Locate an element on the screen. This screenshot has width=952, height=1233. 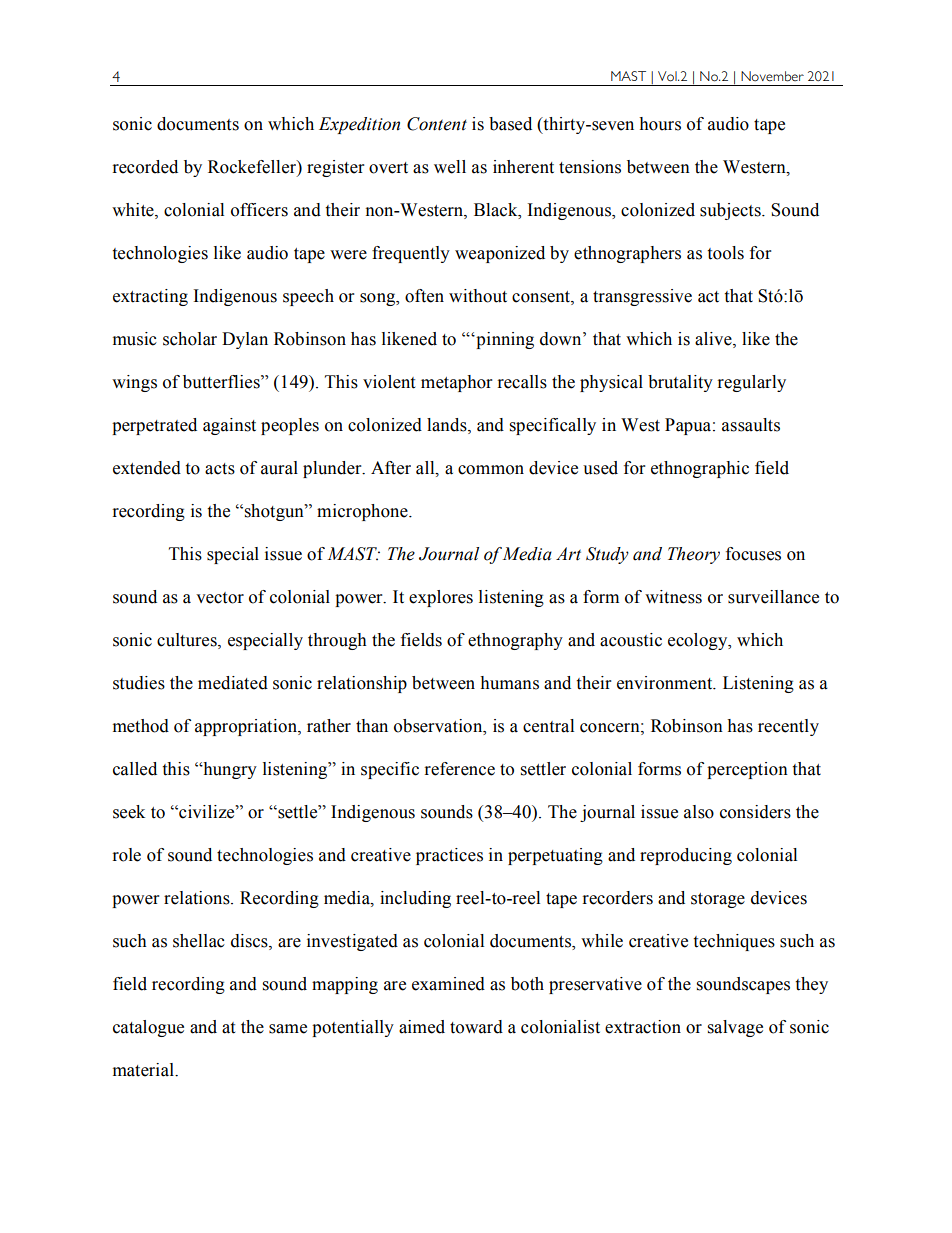
November is located at coordinates (772, 76).
